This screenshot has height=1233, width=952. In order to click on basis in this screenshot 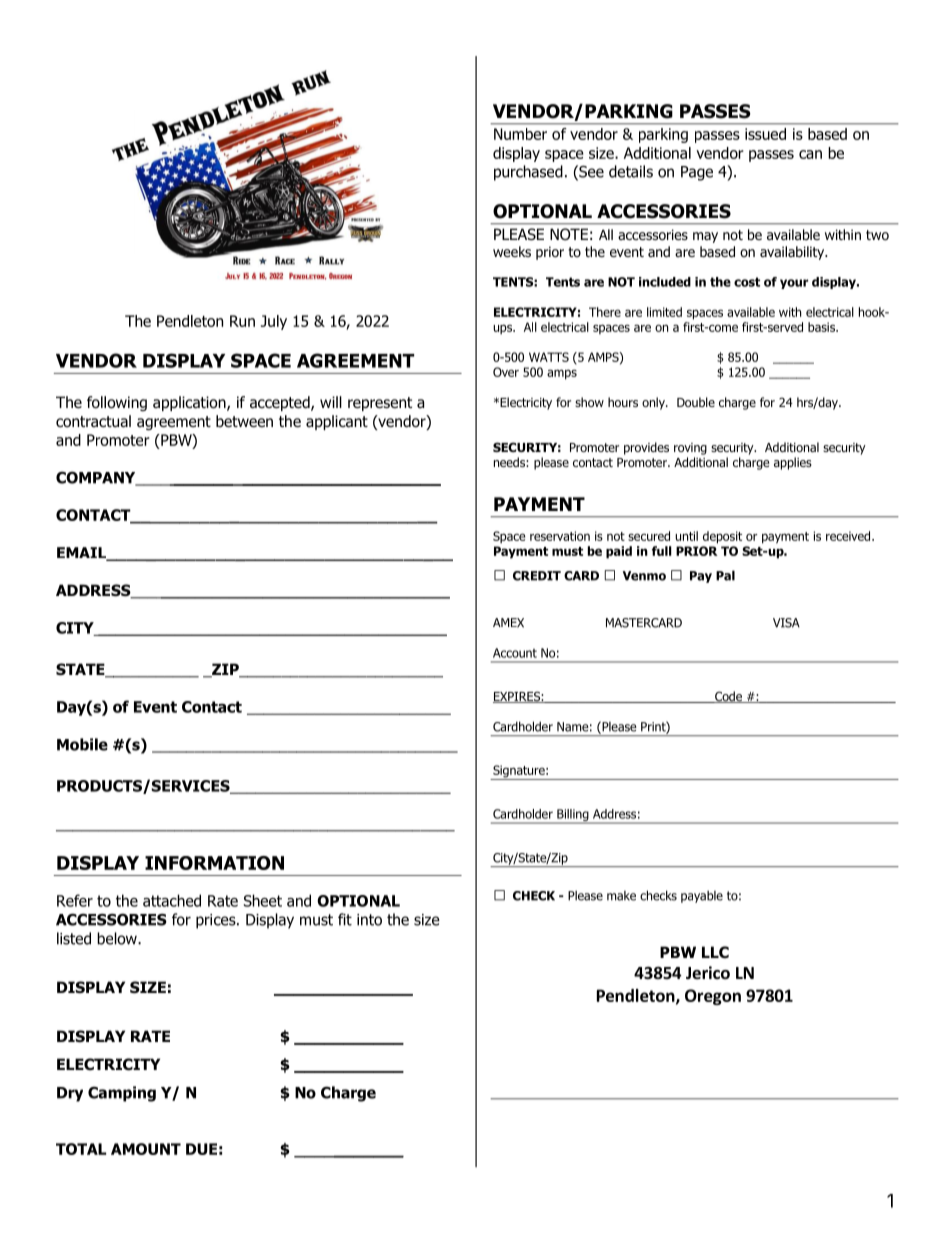, I will do `click(822, 327)`.
